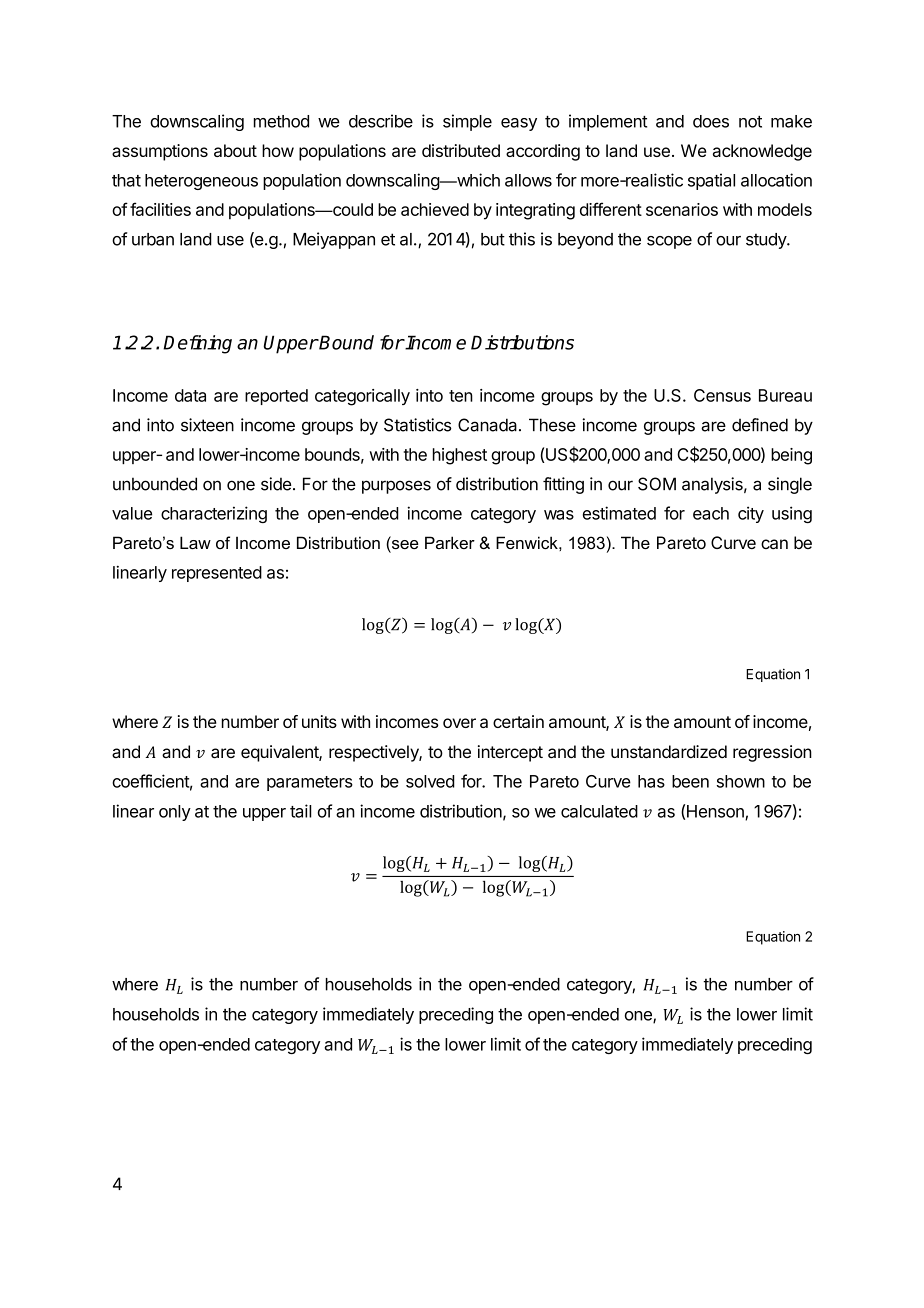 This screenshot has width=924, height=1308. I want to click on Parker, so click(450, 542).
